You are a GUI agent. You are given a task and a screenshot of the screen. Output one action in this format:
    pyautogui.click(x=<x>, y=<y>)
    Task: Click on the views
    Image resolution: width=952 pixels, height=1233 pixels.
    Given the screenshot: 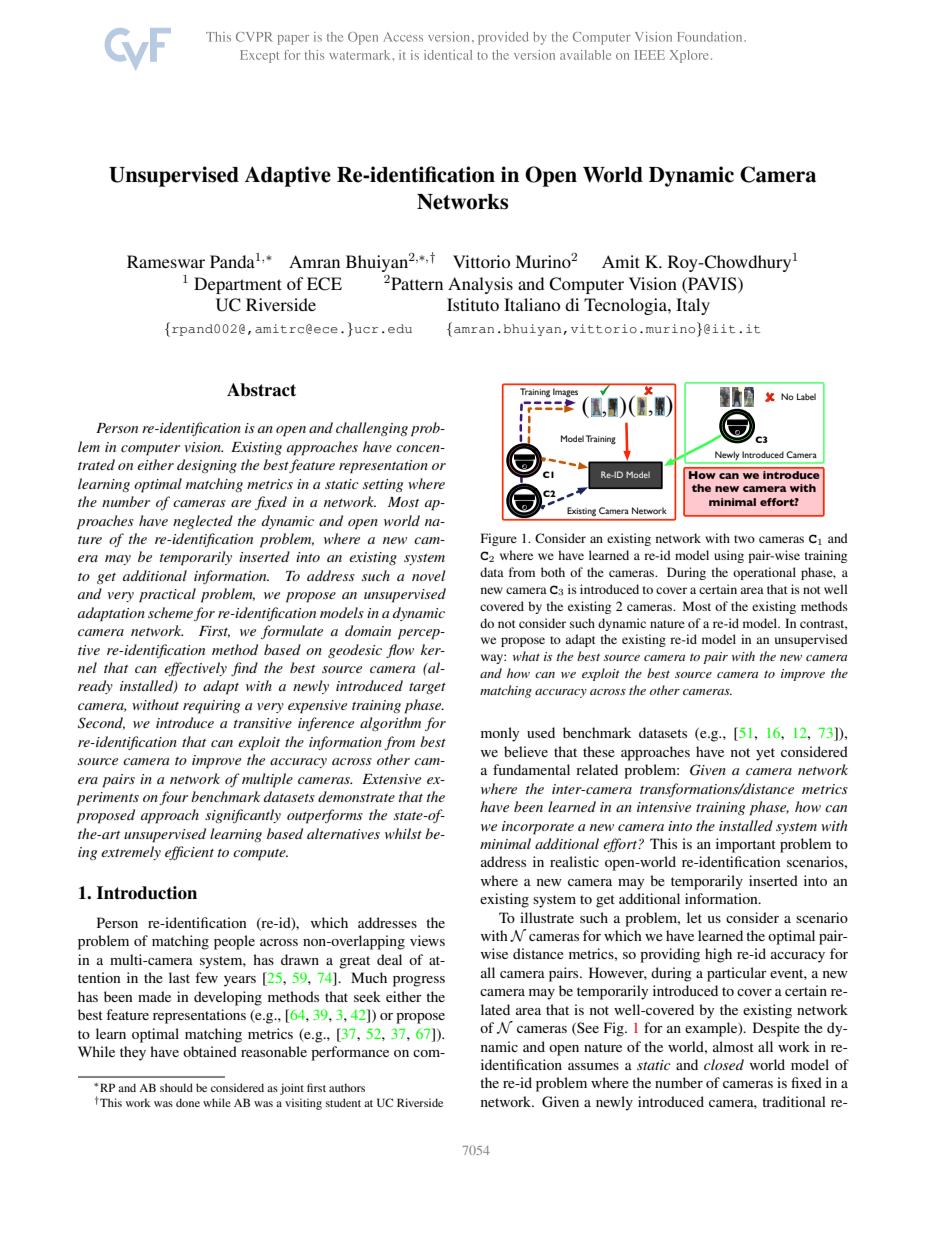 What is the action you would take?
    pyautogui.click(x=427, y=940)
